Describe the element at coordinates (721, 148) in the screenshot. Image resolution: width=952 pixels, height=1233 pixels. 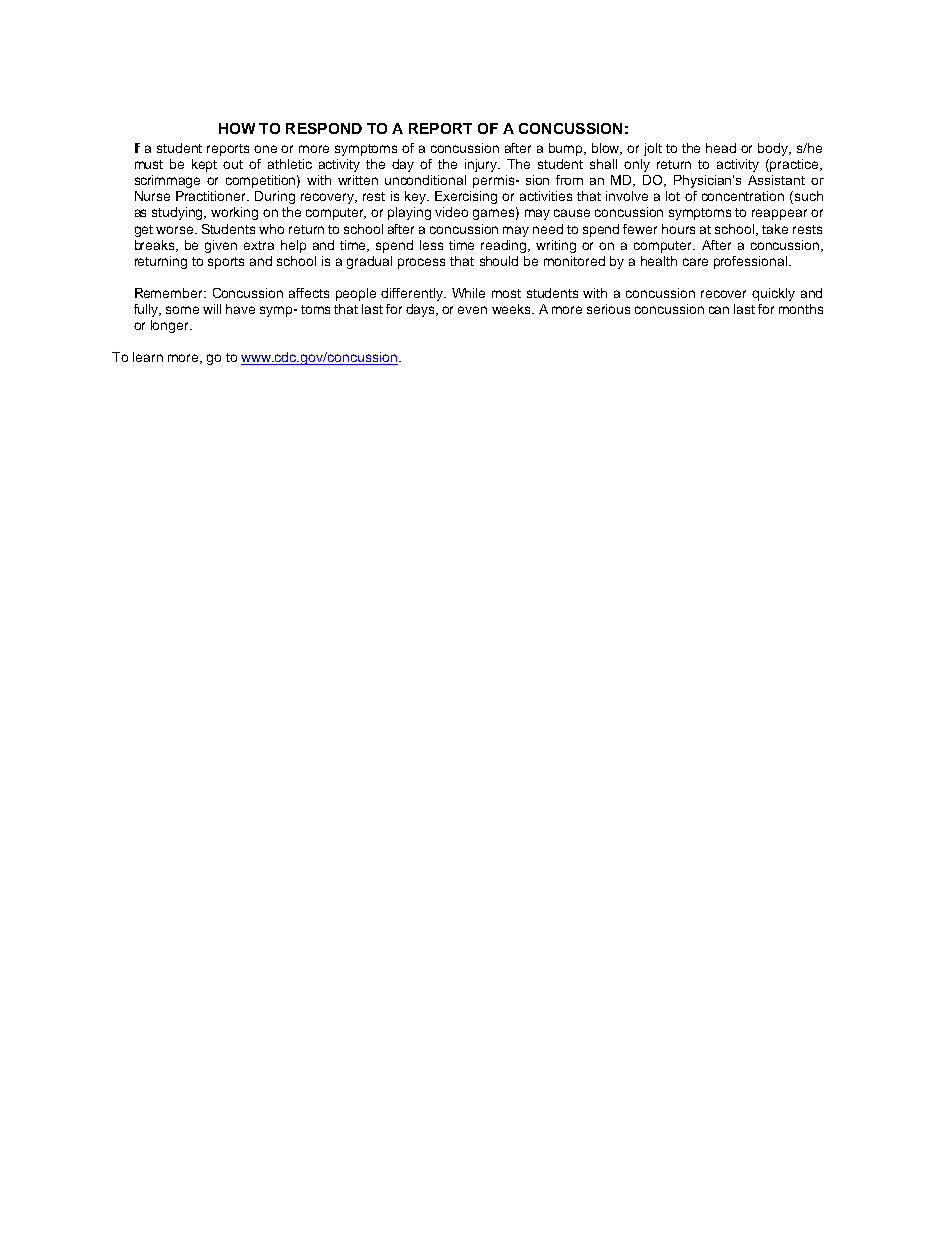
I see `head` at that location.
